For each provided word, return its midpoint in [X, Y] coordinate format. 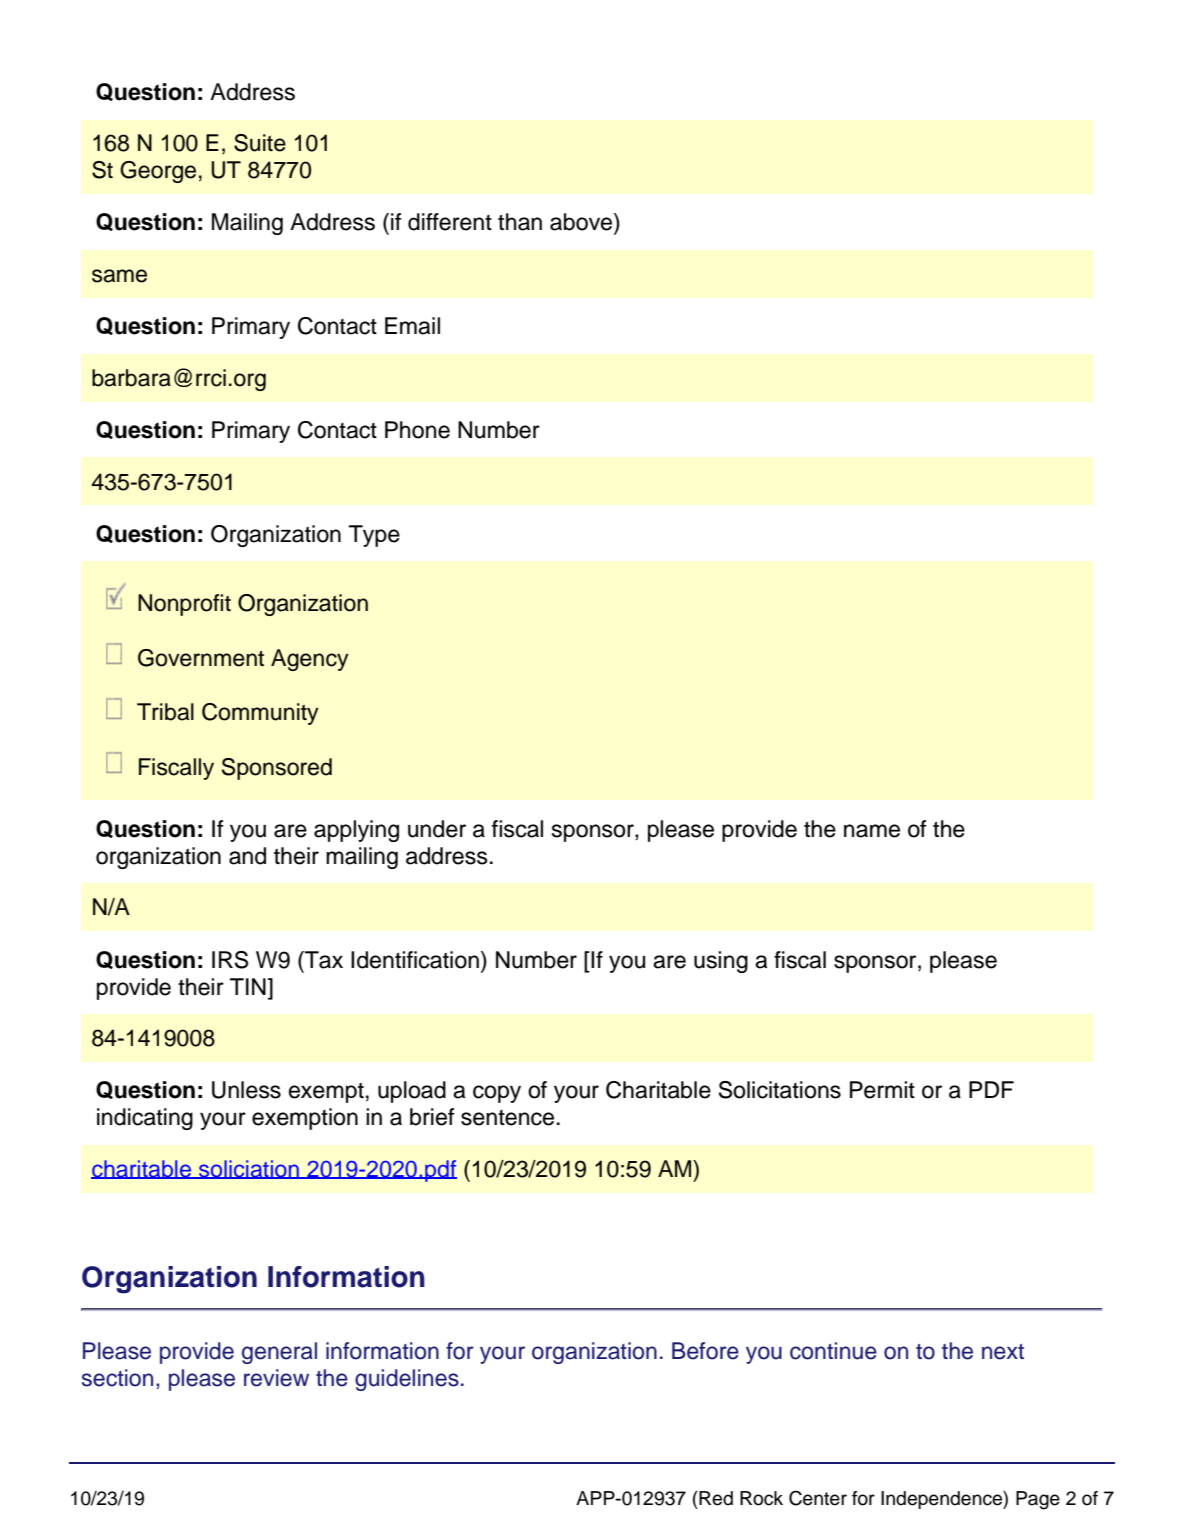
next [1003, 1352]
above [582, 222]
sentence [507, 1118]
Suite [260, 143]
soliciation [249, 1169]
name [872, 831]
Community [260, 714]
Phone [417, 430]
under [437, 829]
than [520, 222]
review [276, 1378]
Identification [415, 960]
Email [412, 326]
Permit [882, 1090]
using [721, 962]
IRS [230, 960]
